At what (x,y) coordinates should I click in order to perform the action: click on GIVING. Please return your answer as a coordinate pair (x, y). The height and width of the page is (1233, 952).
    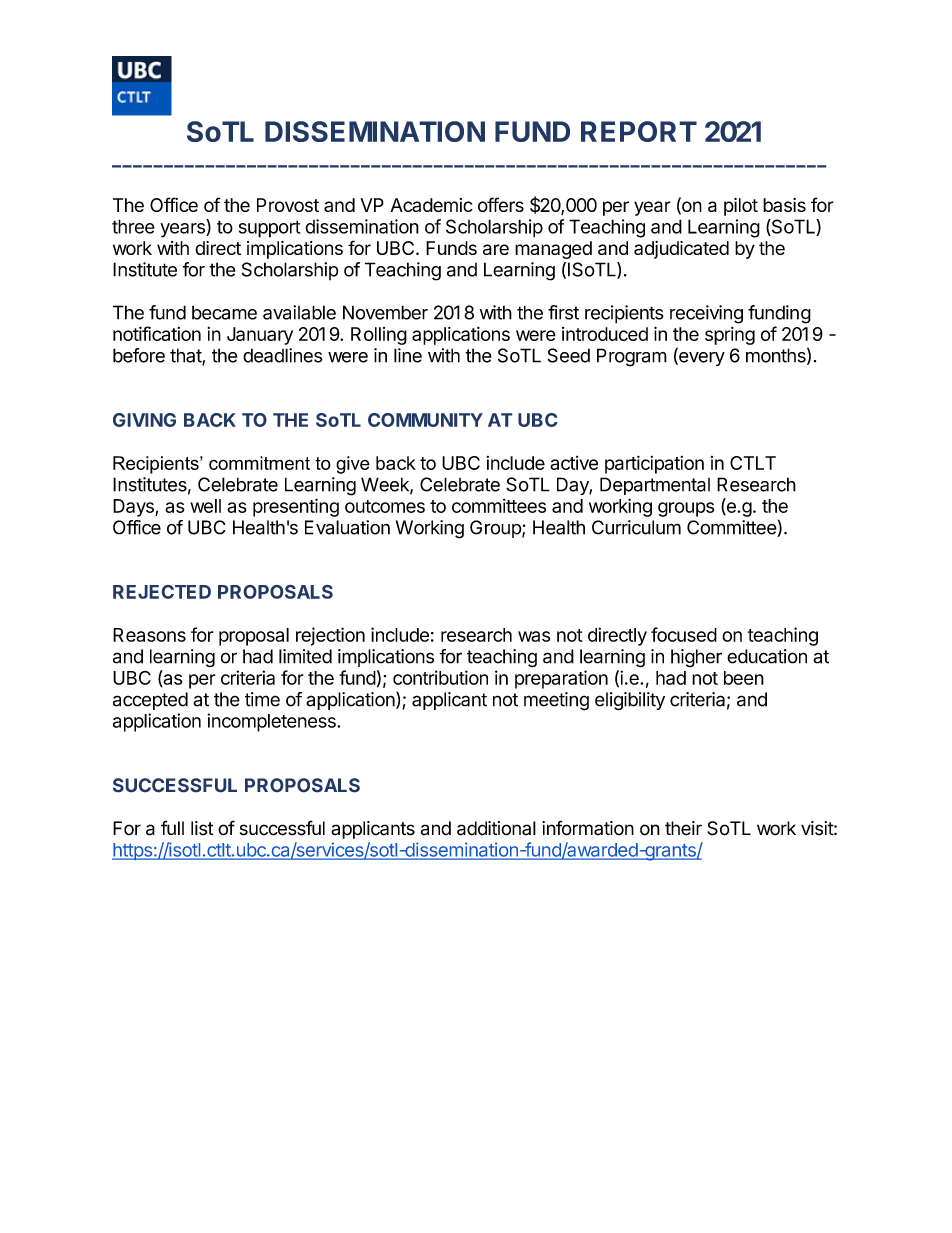
    Looking at the image, I should click on (144, 420).
